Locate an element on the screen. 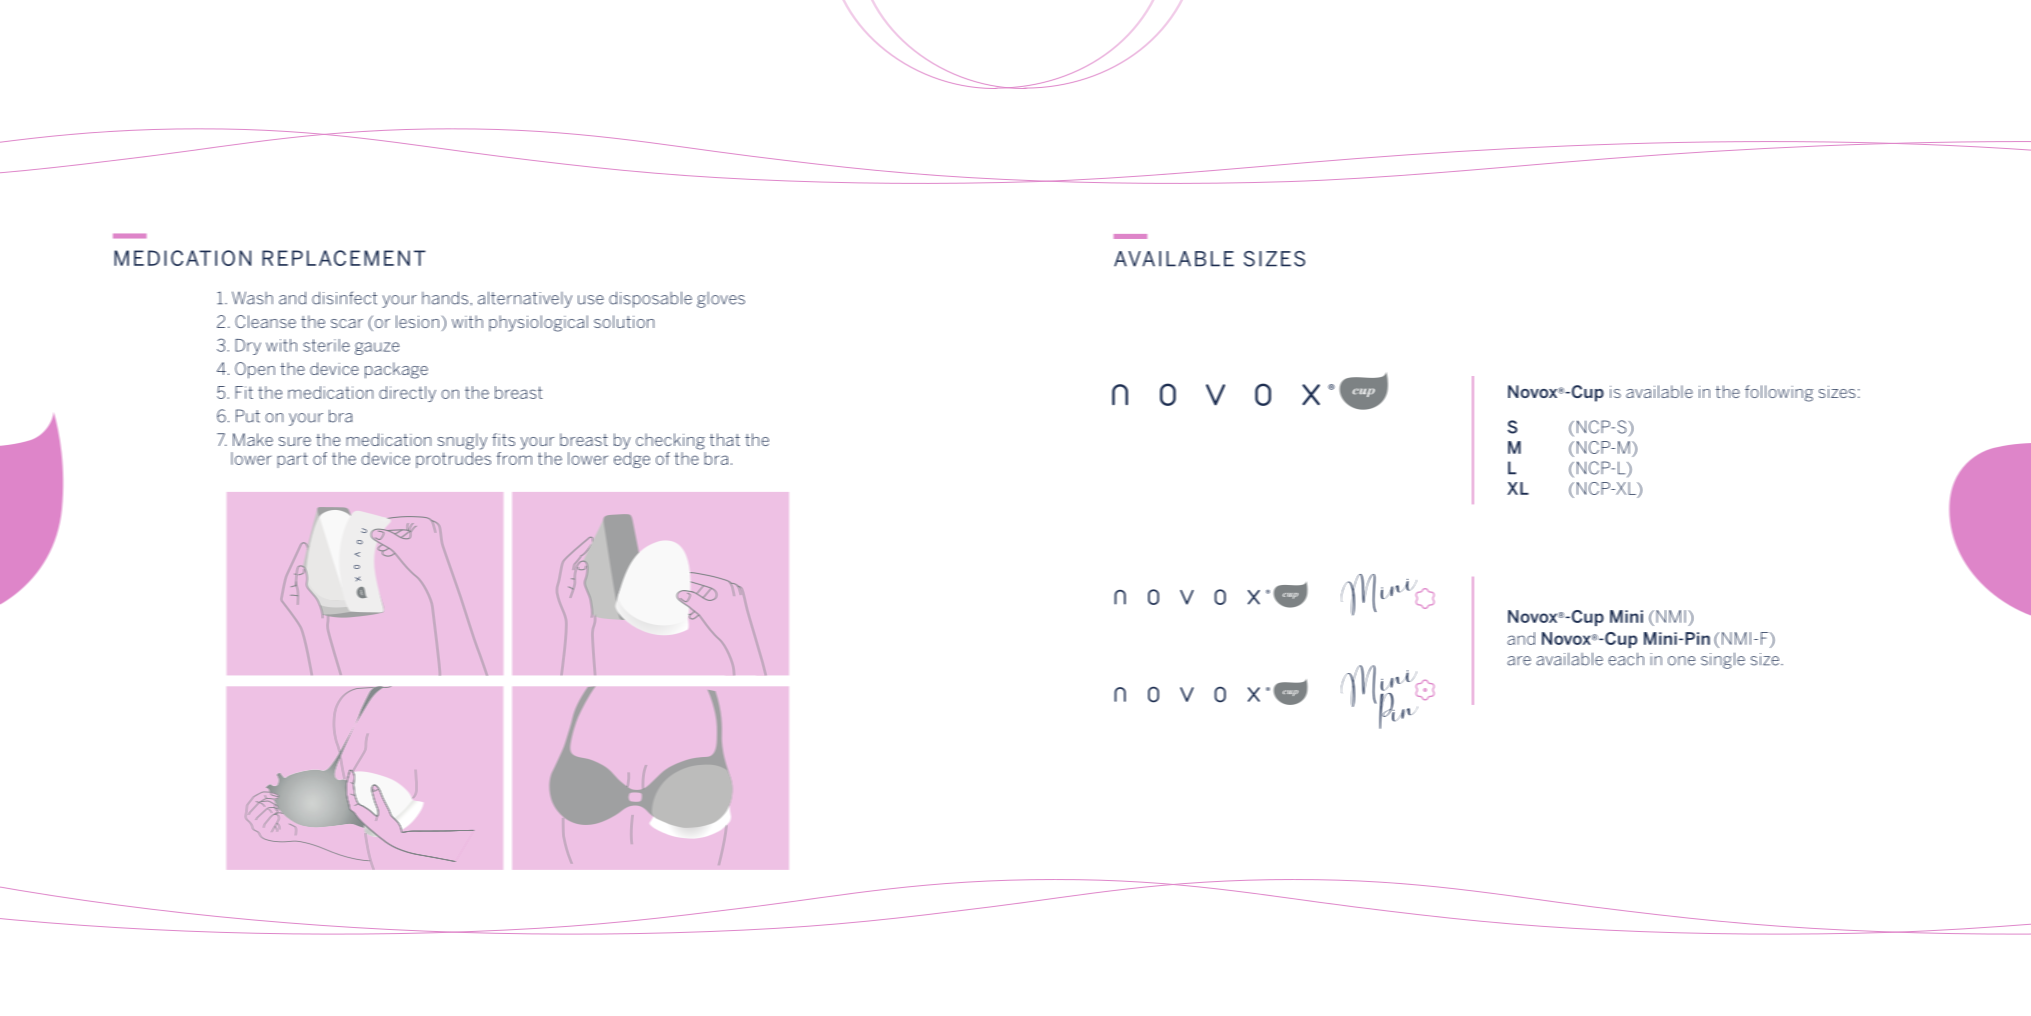  gloves is located at coordinates (721, 300).
